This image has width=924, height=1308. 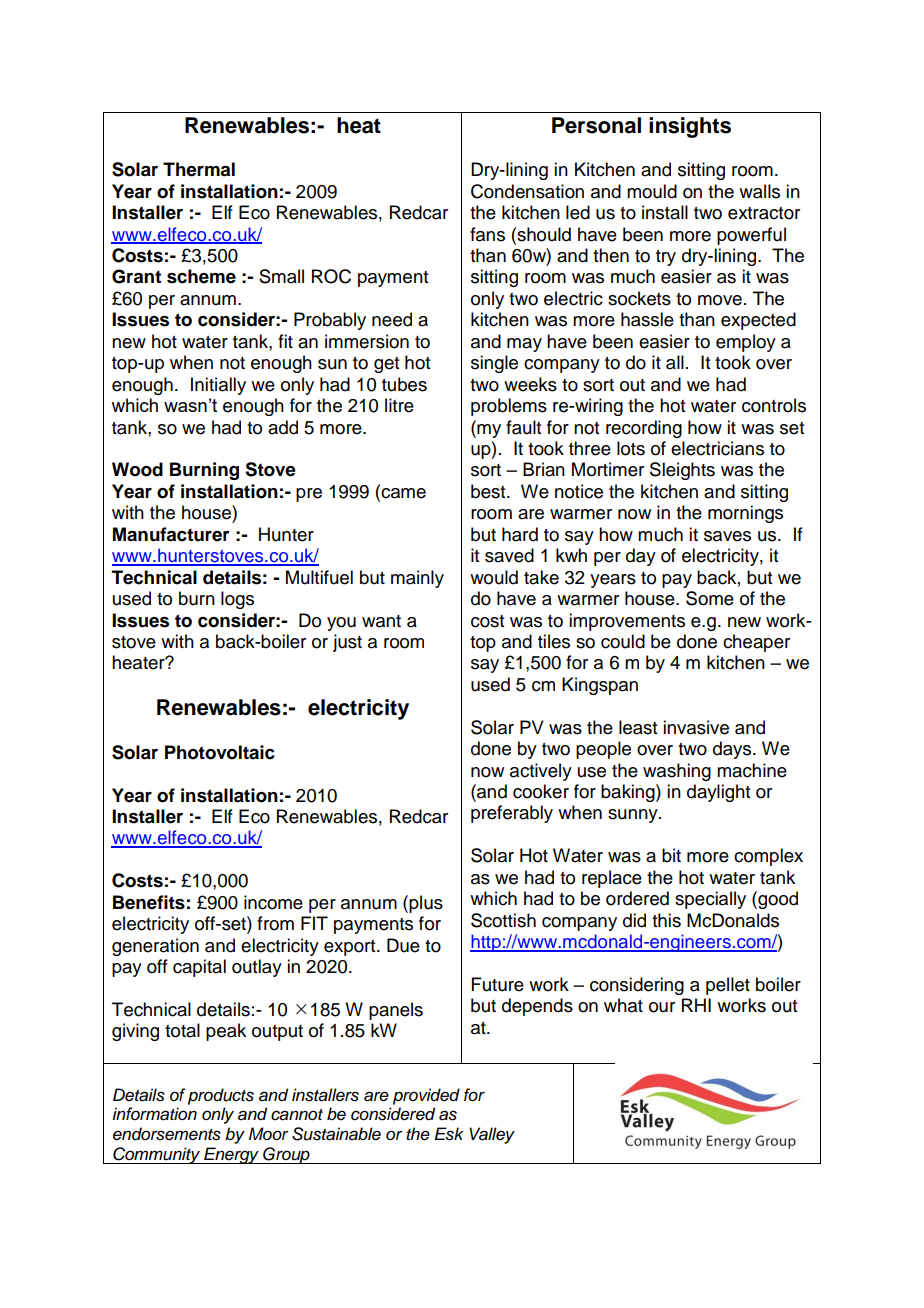 I want to click on employ, so click(x=746, y=343).
